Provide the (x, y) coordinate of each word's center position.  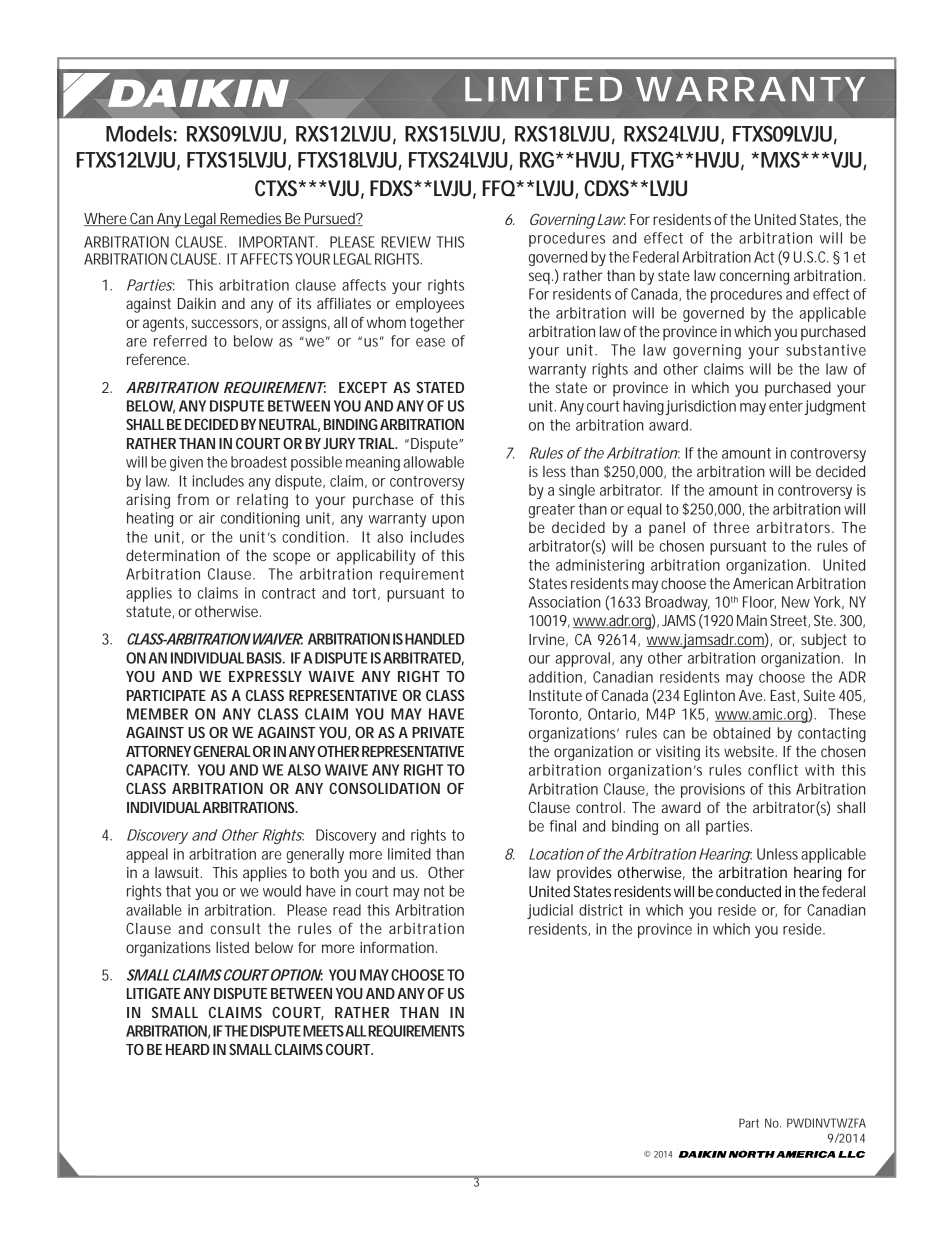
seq (541, 278)
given (186, 463)
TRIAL (377, 443)
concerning (754, 277)
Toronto (555, 714)
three (731, 527)
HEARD (188, 1049)
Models (141, 134)
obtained (741, 733)
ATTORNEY (160, 751)
